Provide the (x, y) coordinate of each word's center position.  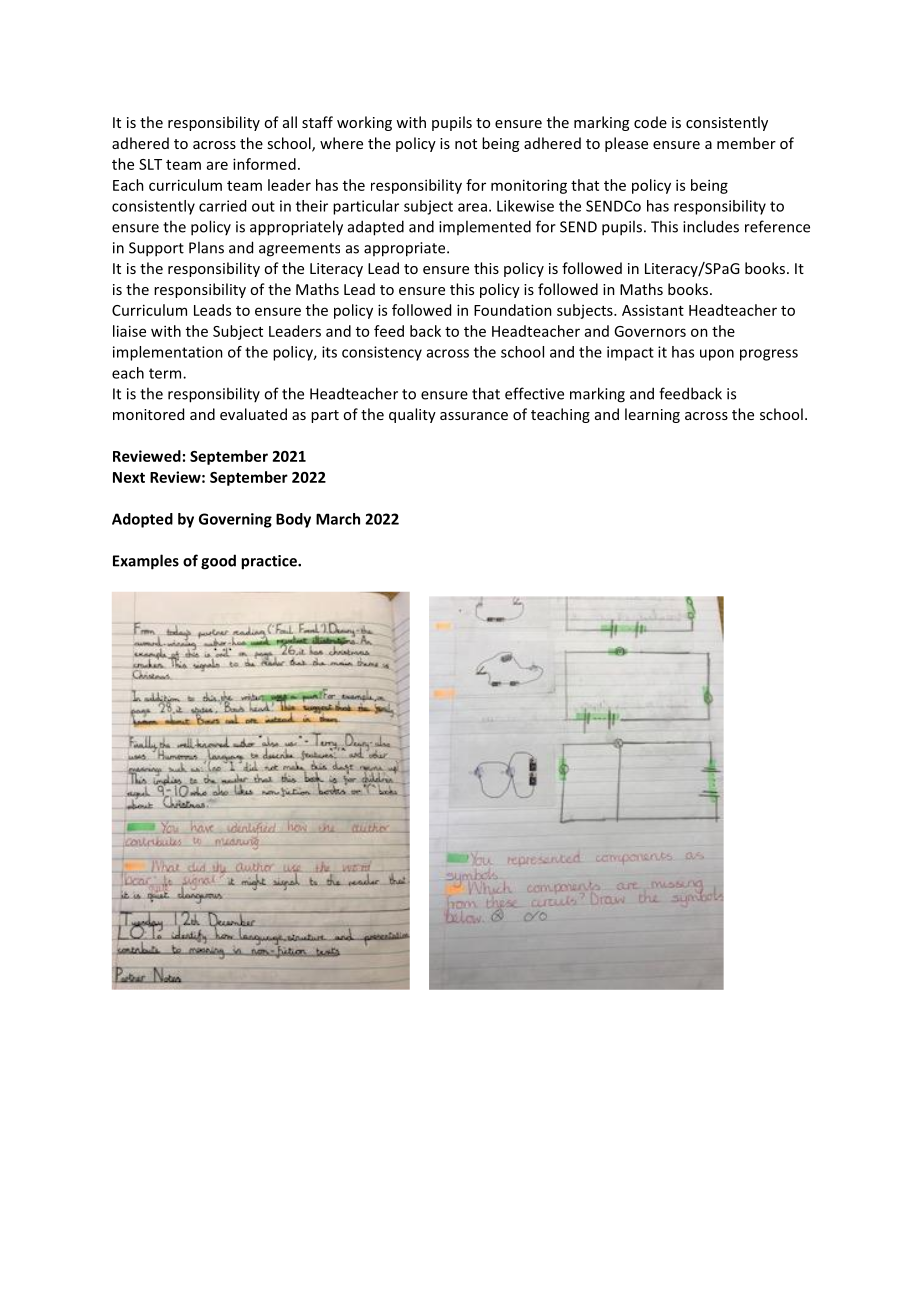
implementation (168, 353)
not (466, 144)
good (218, 562)
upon (717, 355)
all (290, 122)
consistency (382, 353)
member (746, 143)
